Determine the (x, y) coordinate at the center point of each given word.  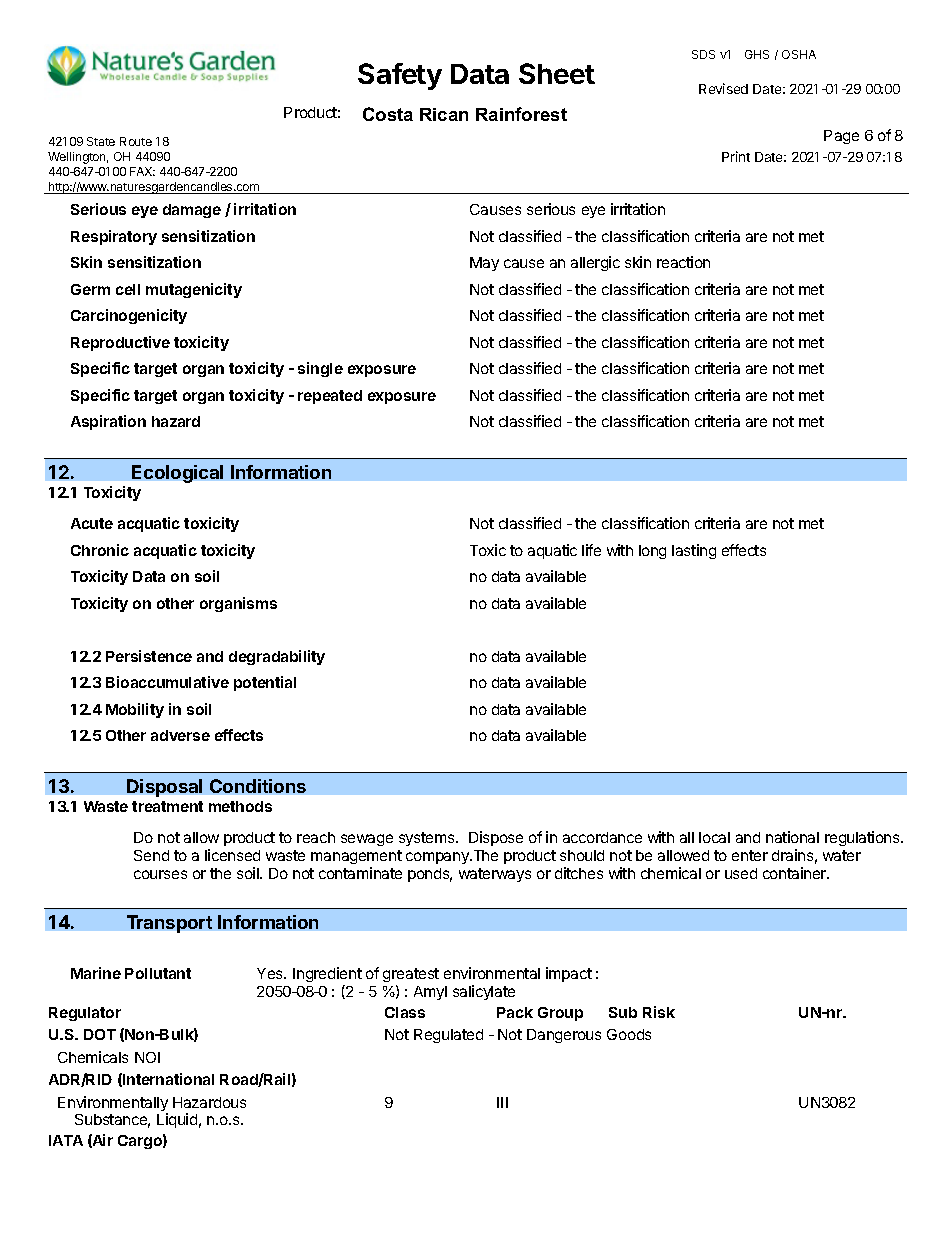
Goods (629, 1034)
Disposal (164, 788)
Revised (723, 88)
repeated (330, 397)
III (502, 1102)
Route (136, 141)
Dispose (496, 838)
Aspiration (108, 422)
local (714, 837)
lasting (694, 551)
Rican (444, 114)
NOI (147, 1057)
